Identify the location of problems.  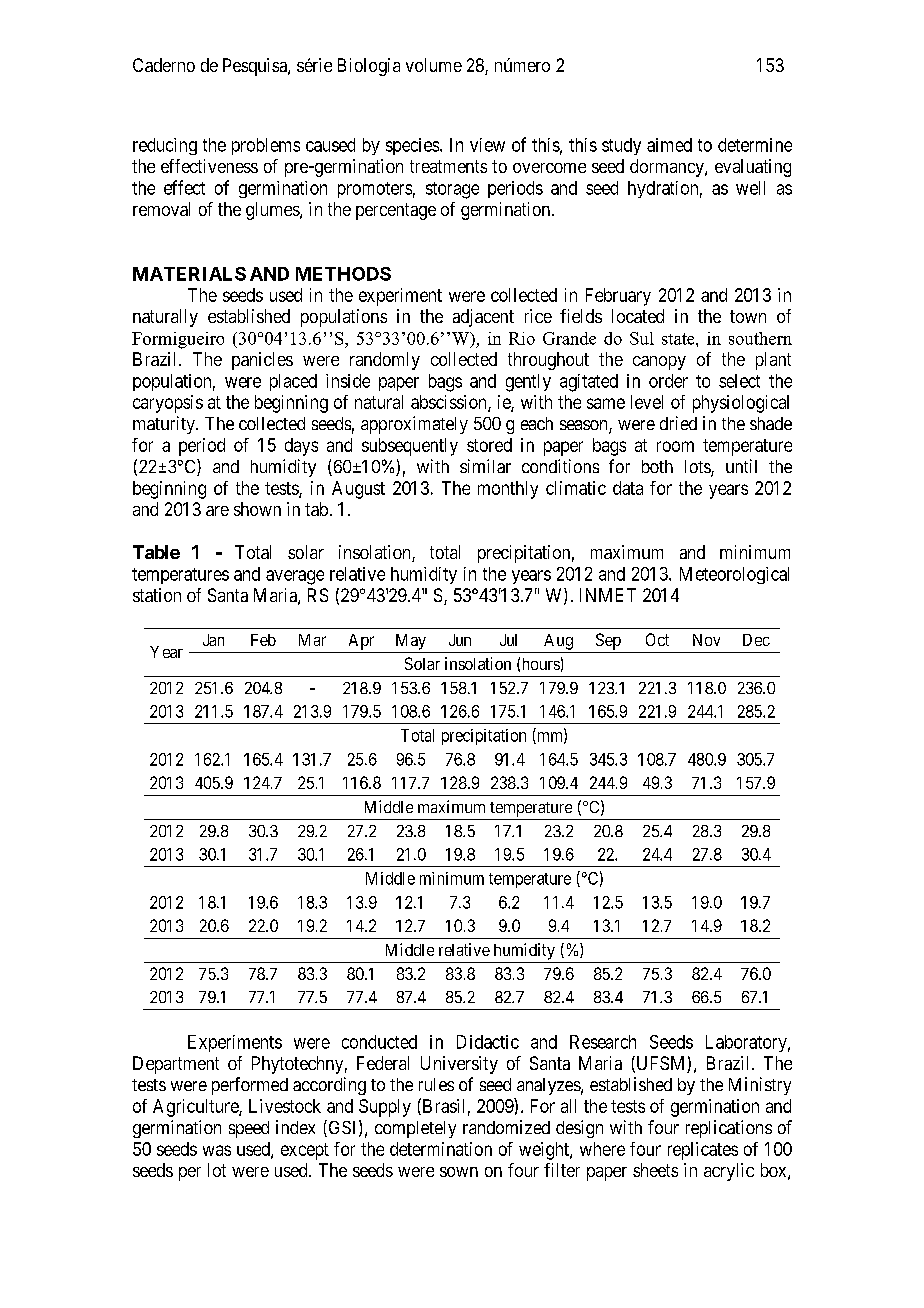
(266, 146).
